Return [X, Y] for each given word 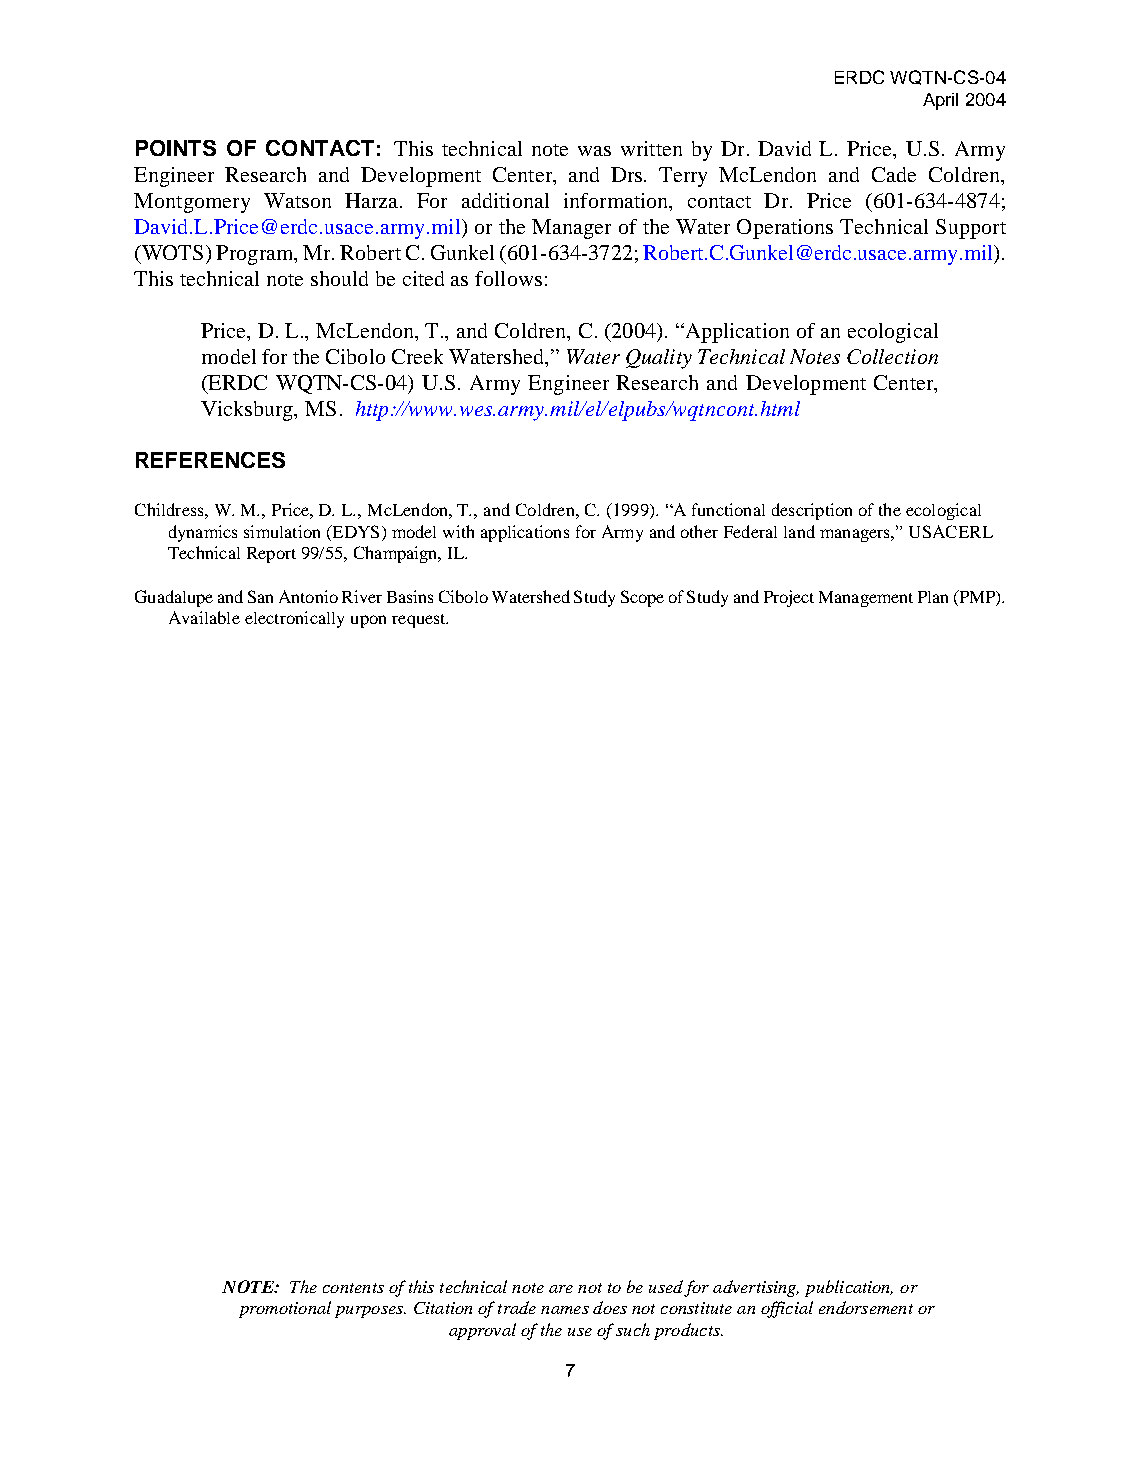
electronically [294, 619]
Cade [894, 174]
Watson [297, 200]
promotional [285, 1309]
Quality [659, 359]
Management [866, 599]
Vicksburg [248, 411]
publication [849, 1288]
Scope [642, 598]
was [594, 151]
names [565, 1310]
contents [353, 1288]
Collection [892, 356]
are [561, 1289]
